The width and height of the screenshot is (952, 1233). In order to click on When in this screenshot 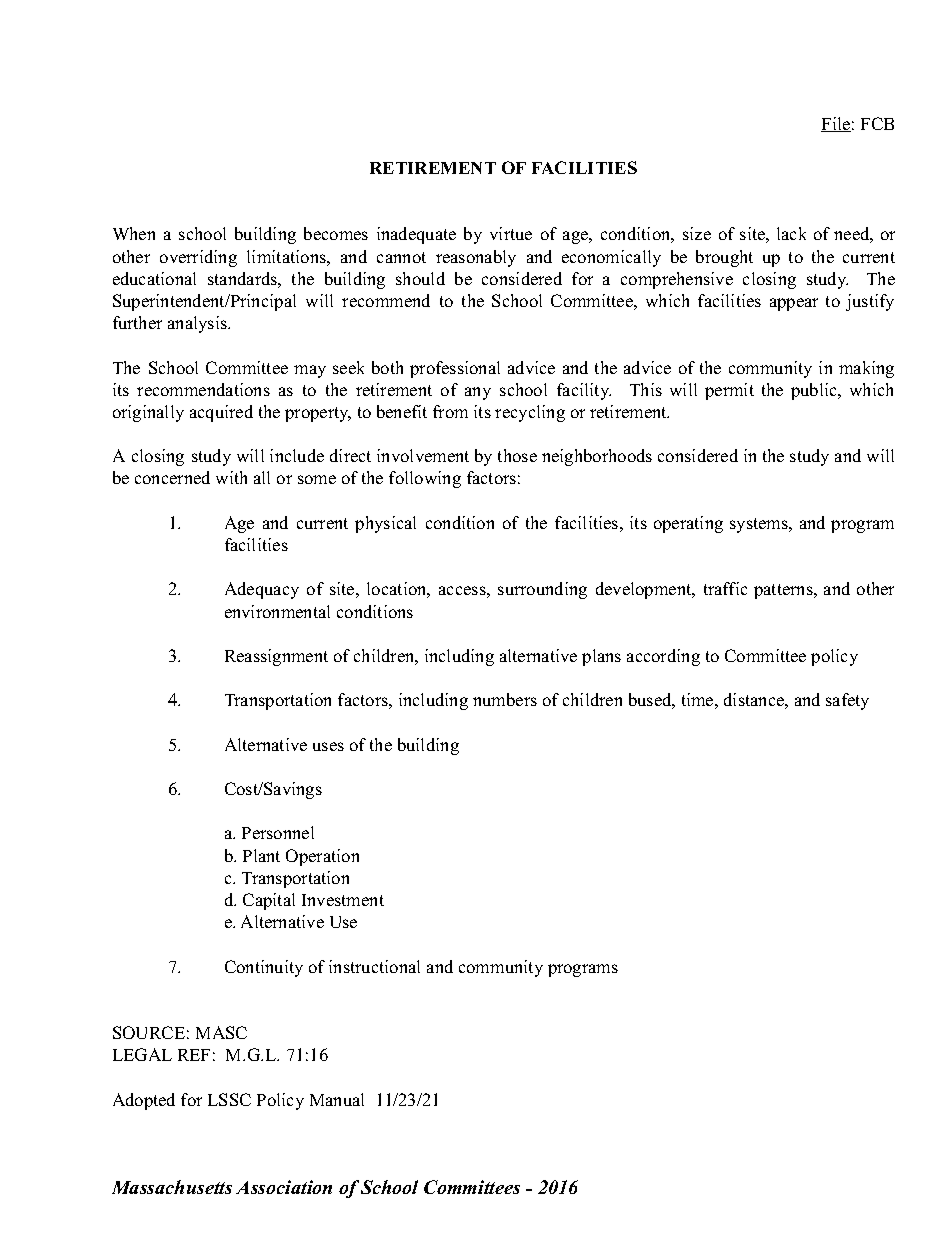, I will do `click(134, 233)`.
